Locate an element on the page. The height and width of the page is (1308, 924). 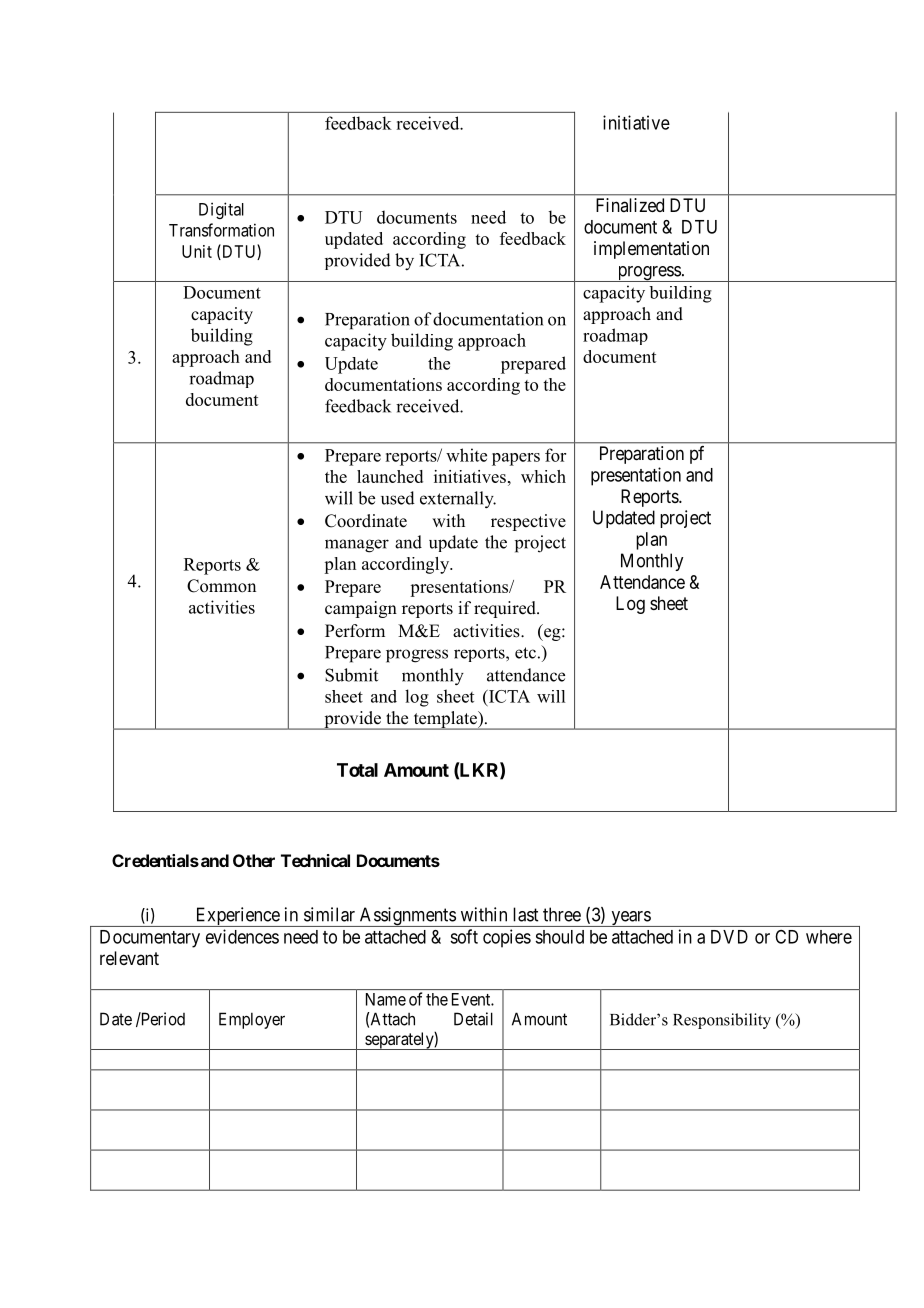
Transformation is located at coordinates (221, 230).
